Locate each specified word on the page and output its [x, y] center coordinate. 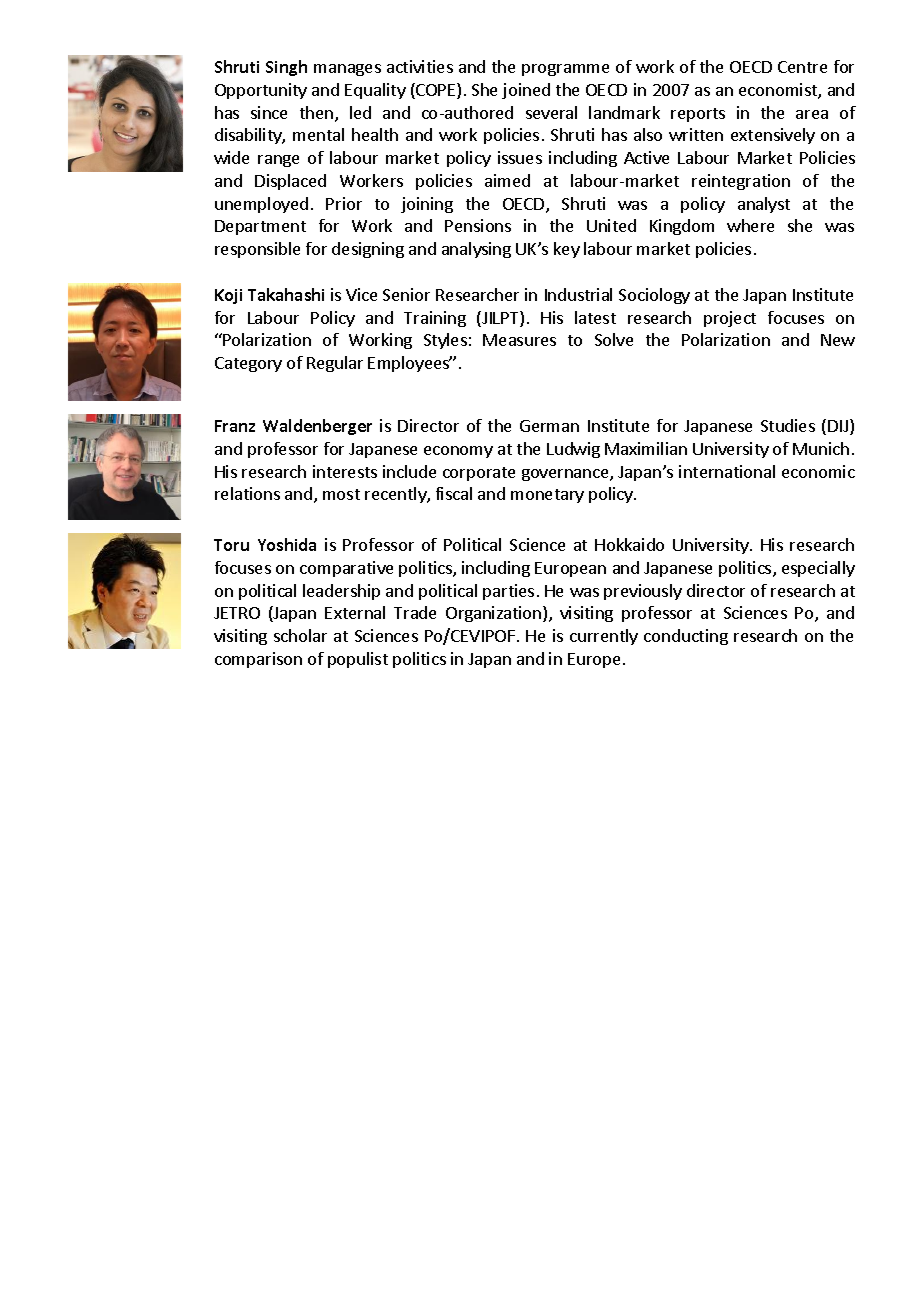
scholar [300, 635]
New [838, 340]
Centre [802, 67]
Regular [335, 364]
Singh [286, 68]
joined [526, 91]
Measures [519, 340]
